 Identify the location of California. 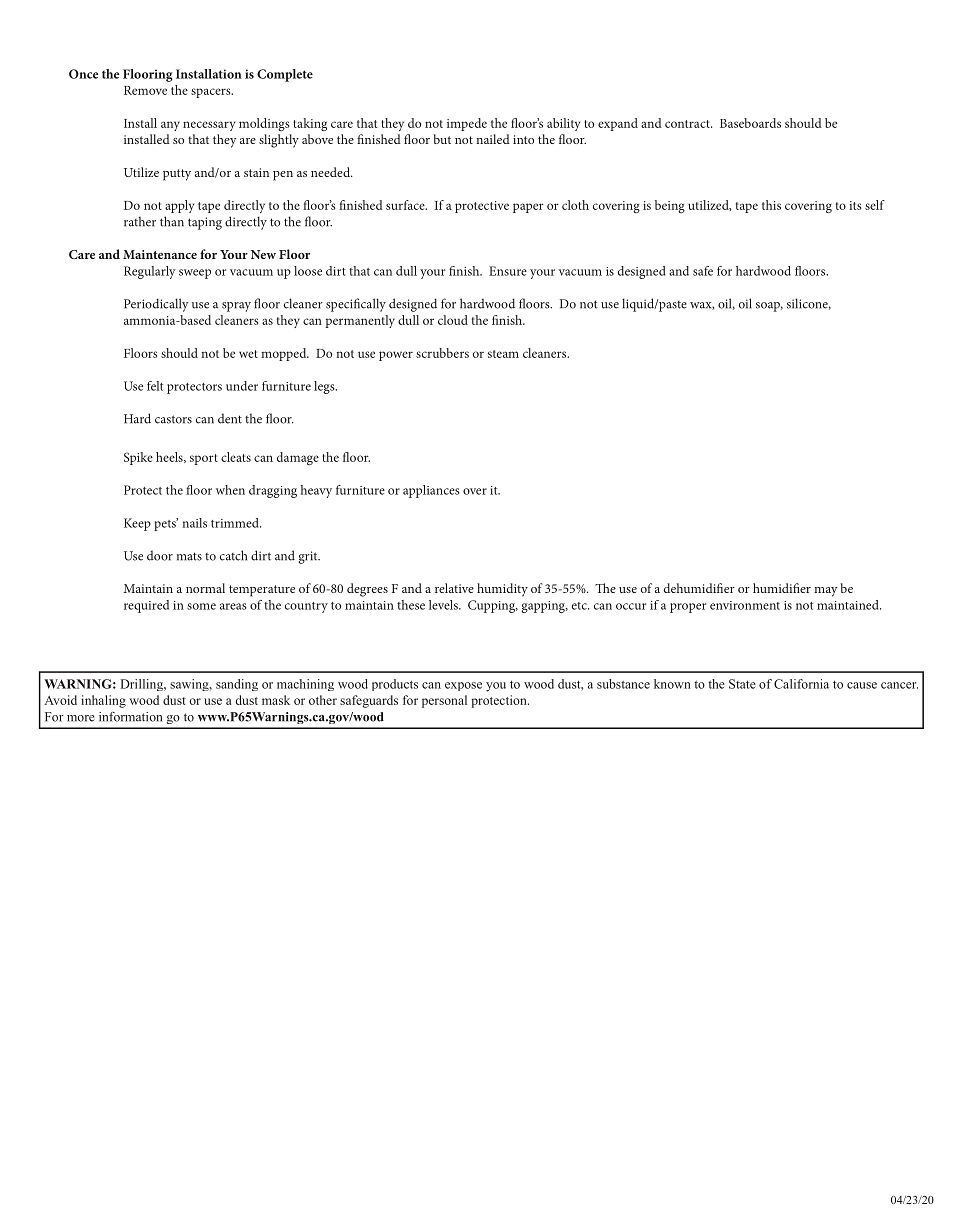
(801, 684).
